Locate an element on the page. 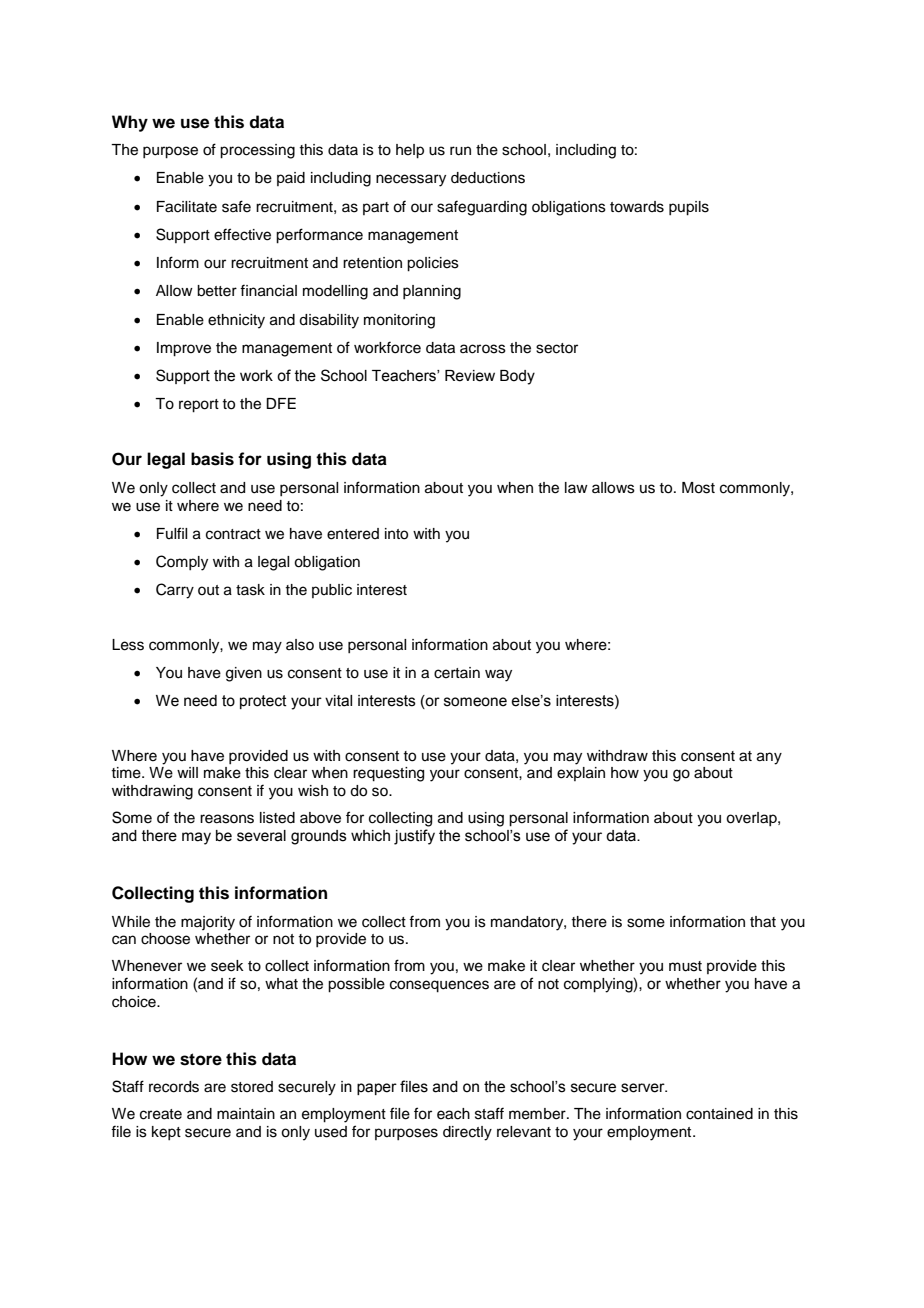 This page has height=1308, width=924. pupils is located at coordinates (689, 208).
